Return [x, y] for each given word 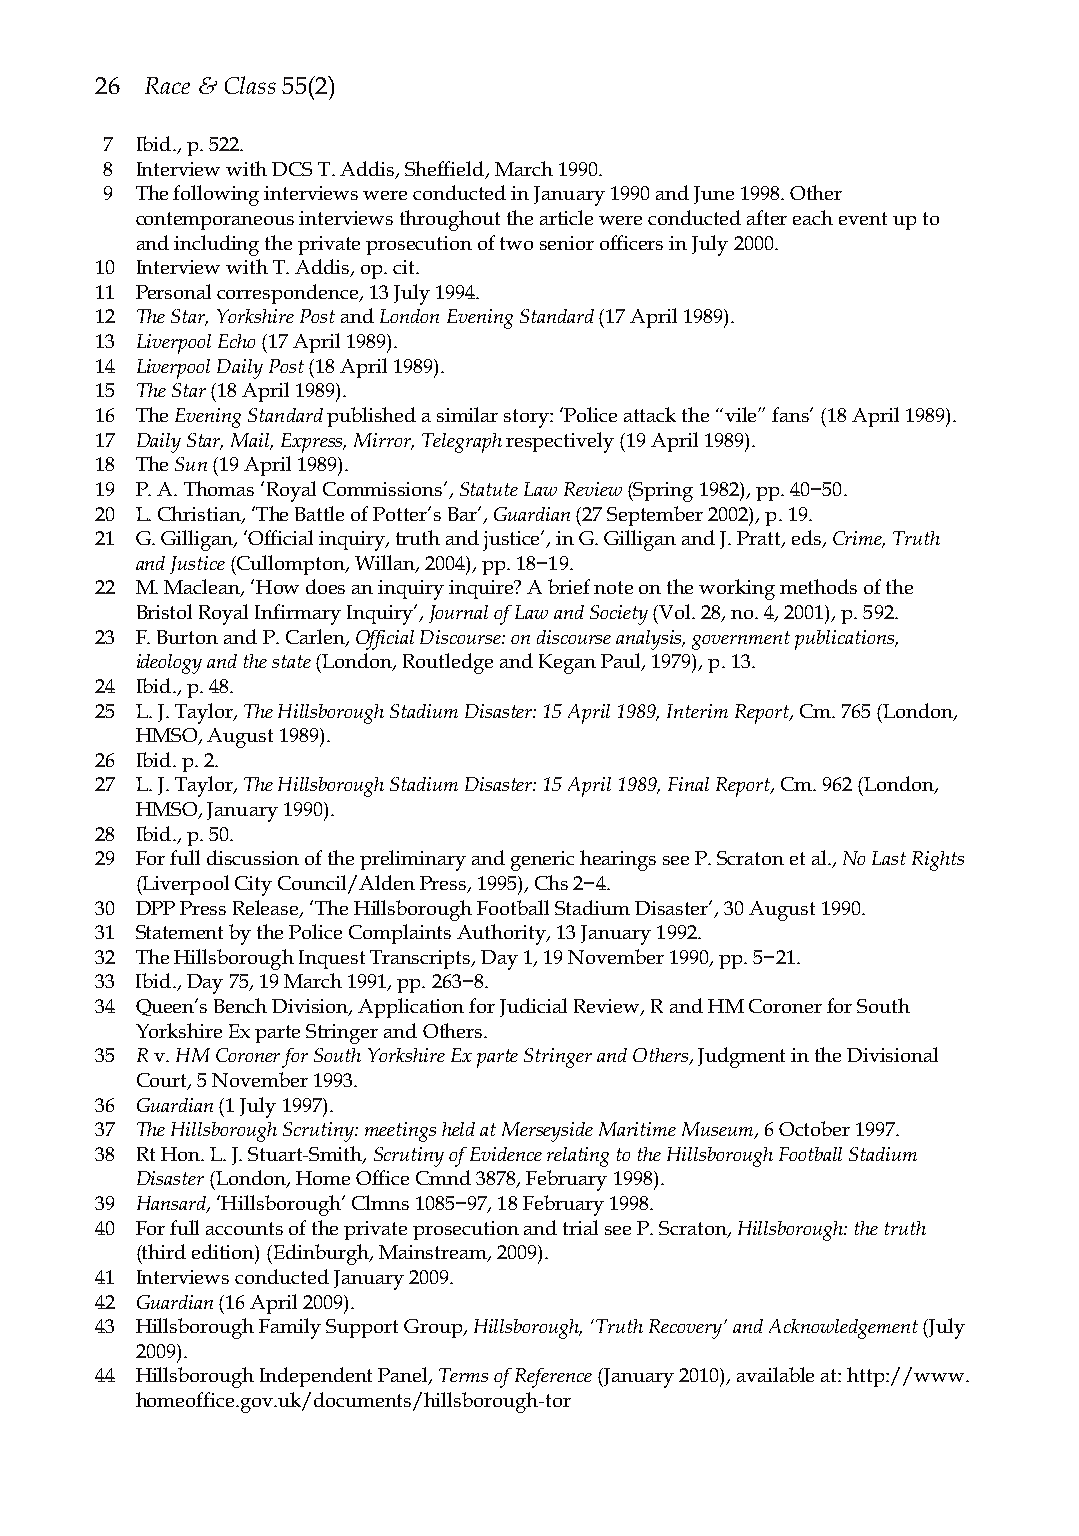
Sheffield [446, 169]
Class [250, 85]
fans [792, 414]
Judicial [533, 1007]
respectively [560, 442]
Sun [191, 464]
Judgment [741, 1057]
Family [290, 1328]
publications [846, 640]
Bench [240, 1005]
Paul [622, 662]
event [863, 218]
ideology [169, 664]
